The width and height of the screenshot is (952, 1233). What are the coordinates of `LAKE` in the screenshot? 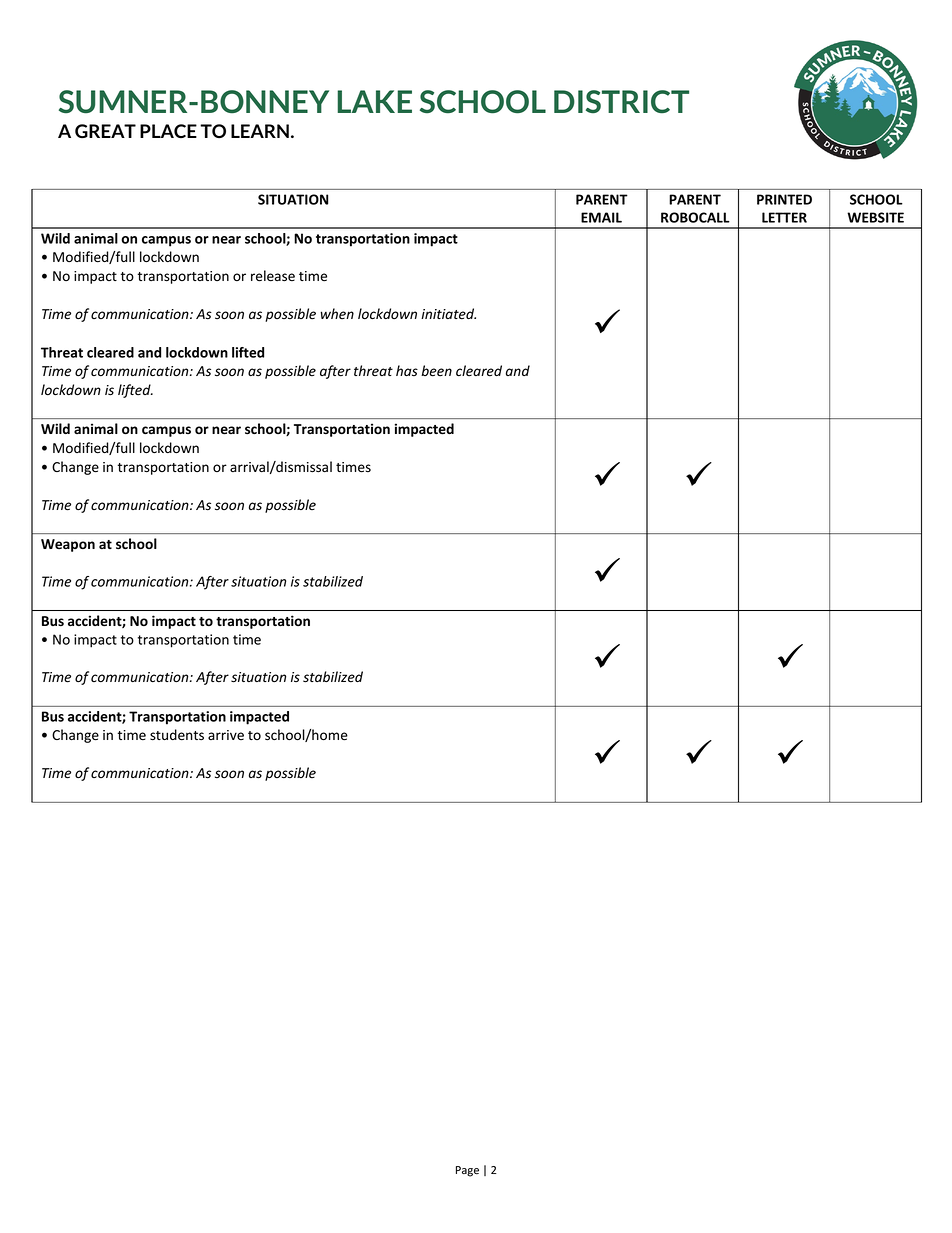 It's located at (374, 101).
